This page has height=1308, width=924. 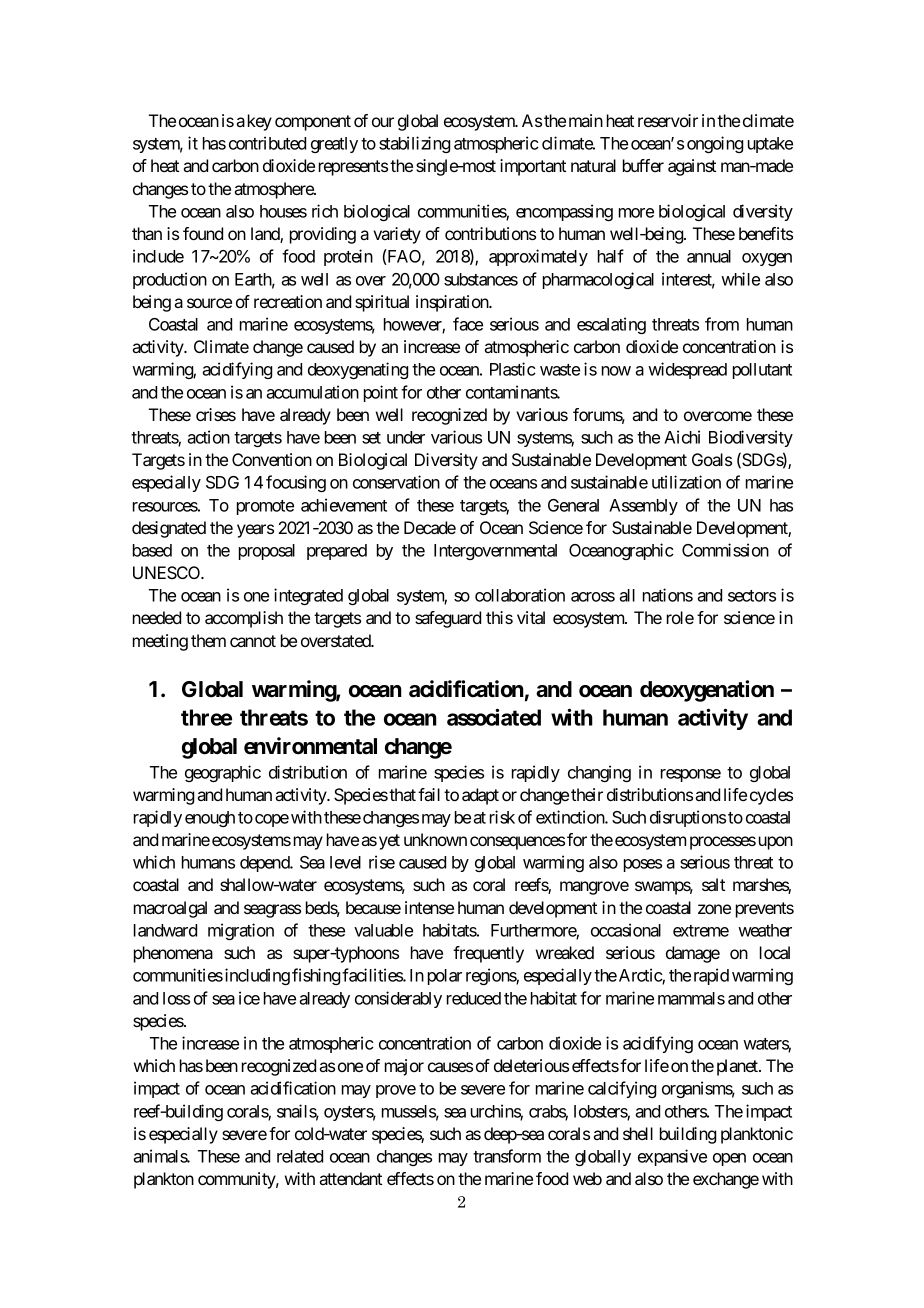 I want to click on related, so click(x=300, y=1156).
